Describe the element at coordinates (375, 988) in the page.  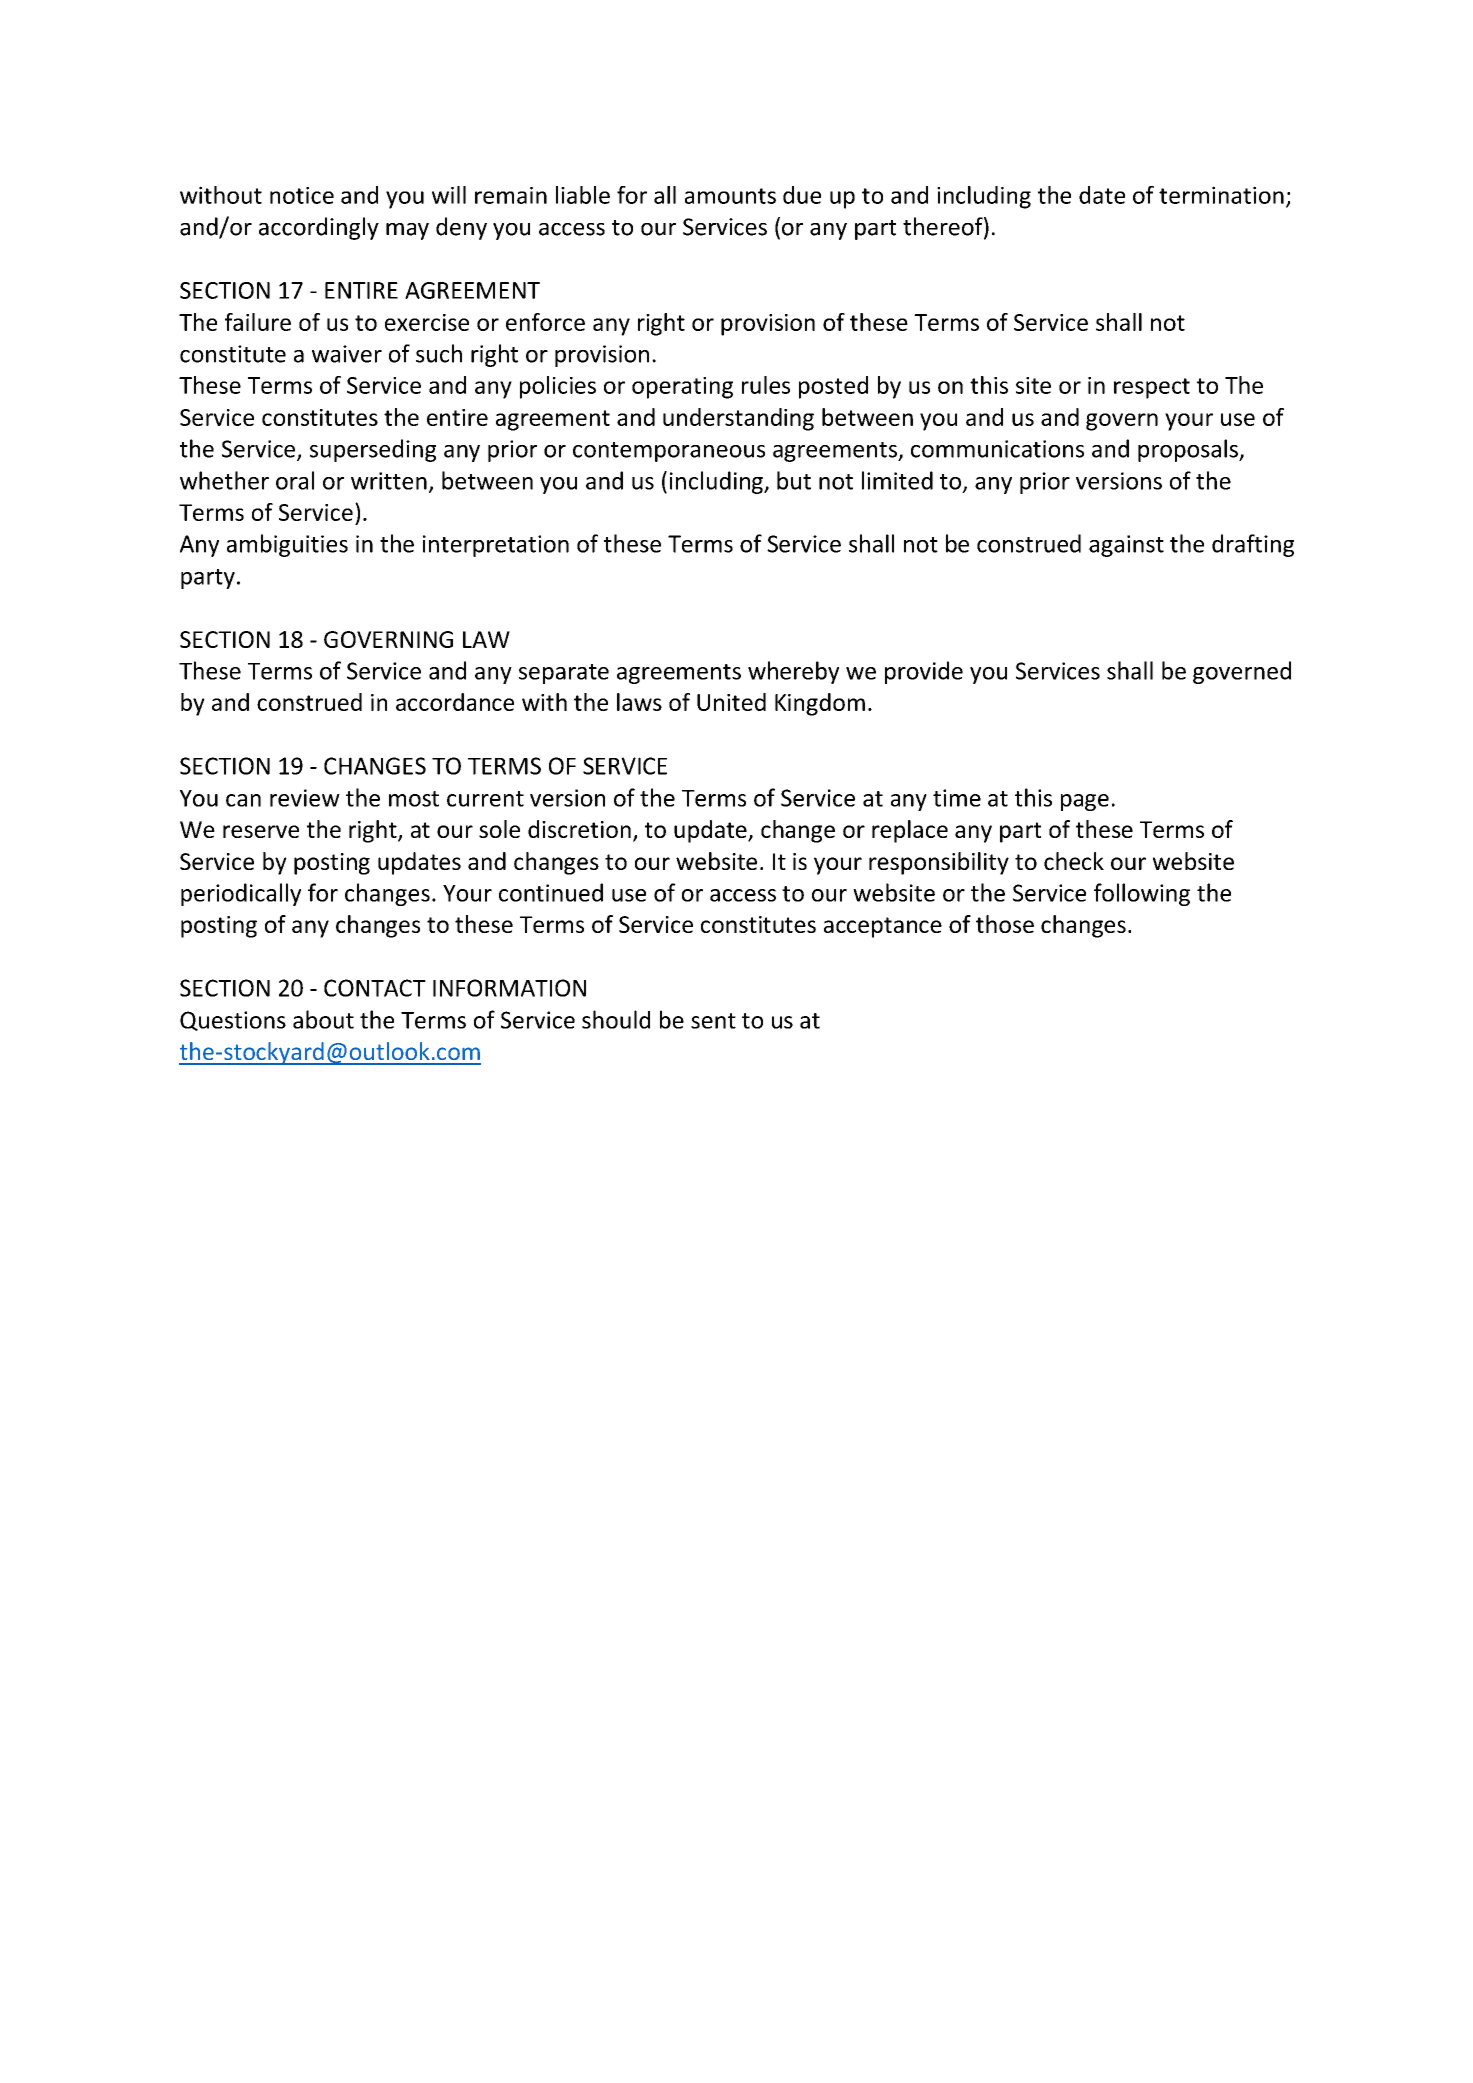
I see `CONTACT` at that location.
